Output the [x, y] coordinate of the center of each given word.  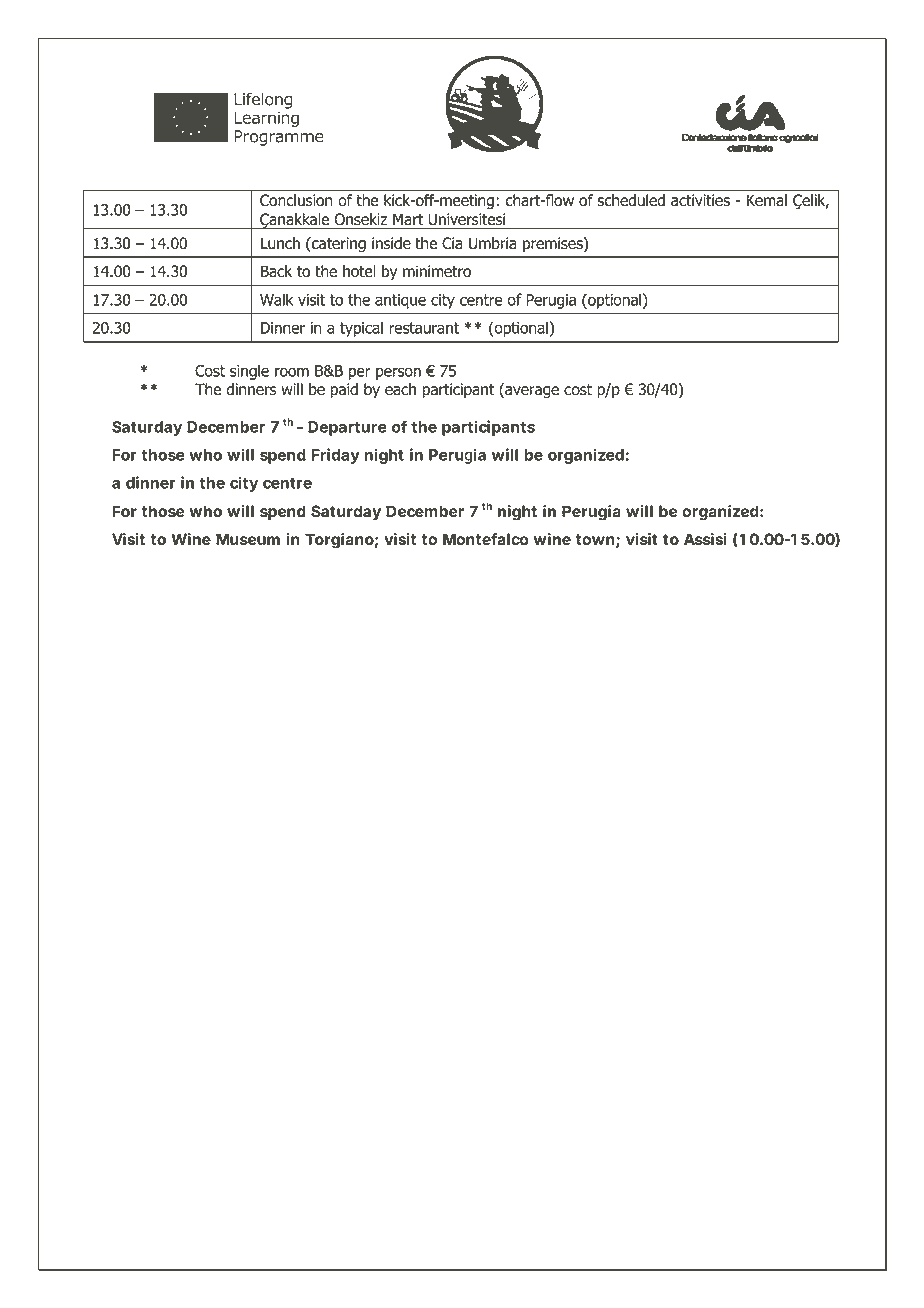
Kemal [767, 200]
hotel [359, 271]
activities [700, 200]
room [292, 372]
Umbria [493, 243]
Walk [277, 299]
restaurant [424, 328]
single [249, 372]
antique [400, 301]
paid [344, 390]
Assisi [705, 539]
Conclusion [296, 200]
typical [361, 329]
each [400, 389]
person [398, 373]
